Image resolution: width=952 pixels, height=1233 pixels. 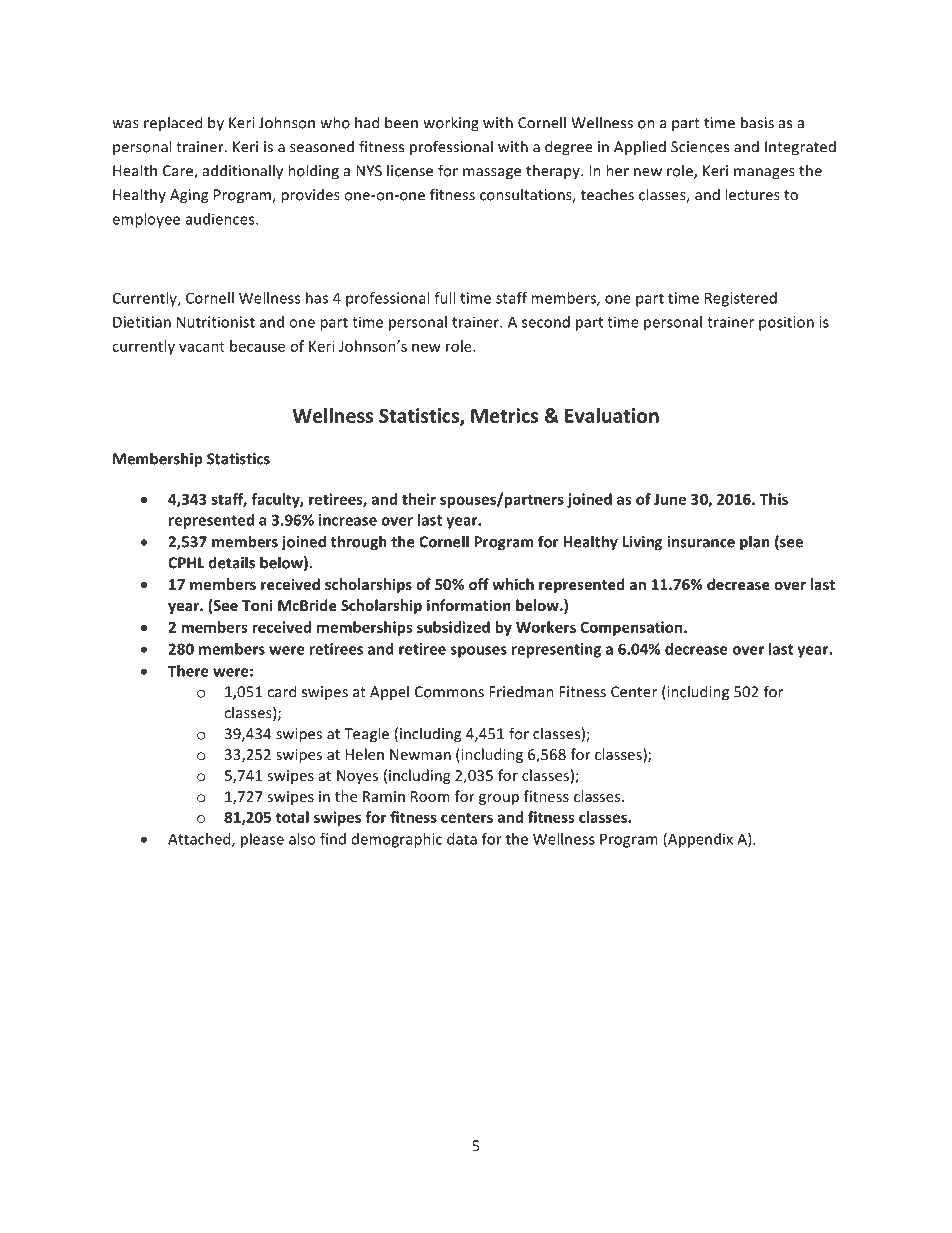 What do you see at coordinates (700, 147) in the screenshot?
I see `Sciences` at bounding box center [700, 147].
